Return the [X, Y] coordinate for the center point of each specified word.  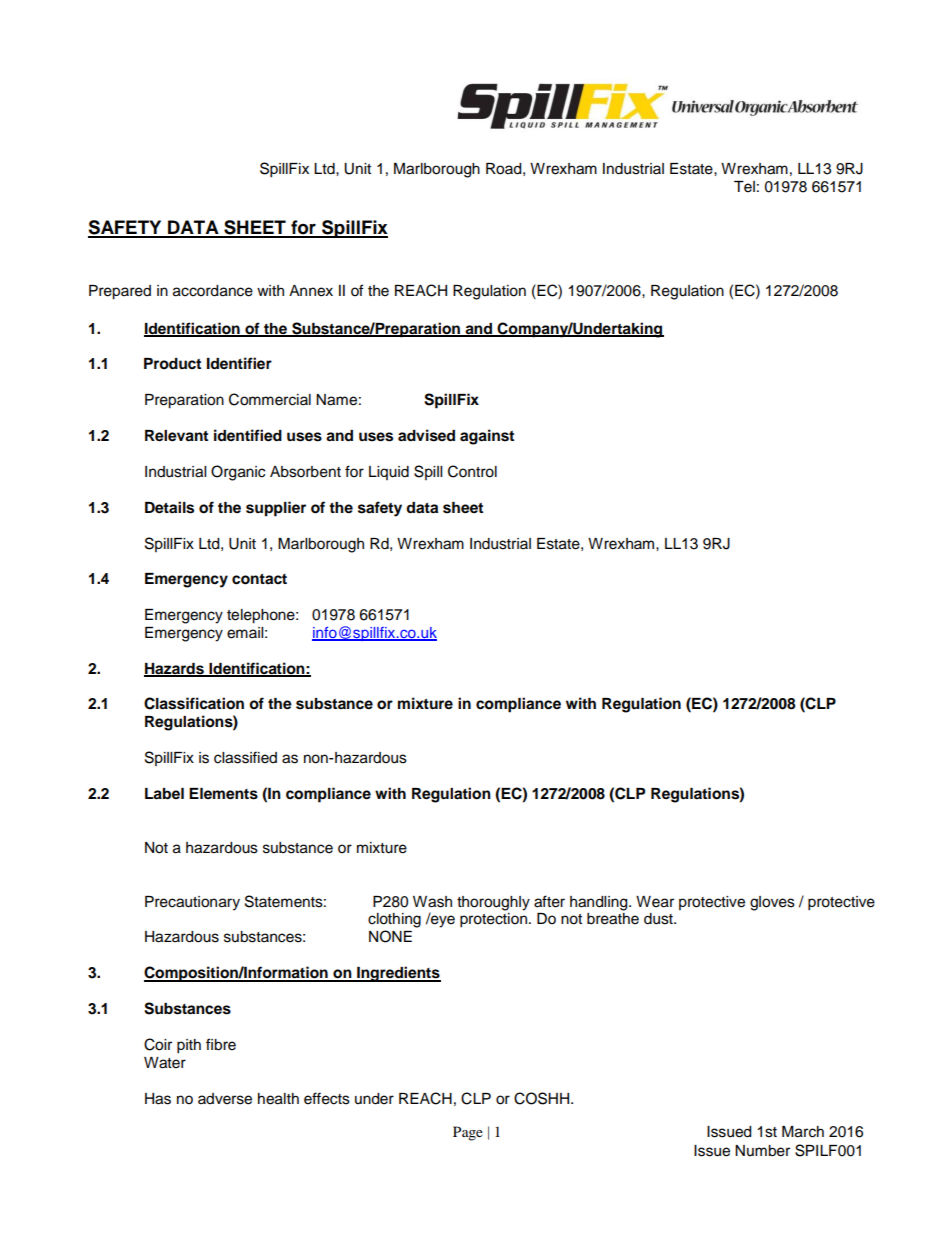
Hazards [175, 669]
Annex [311, 291]
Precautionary [192, 903]
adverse [225, 1099]
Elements [223, 794]
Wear [655, 902]
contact [259, 579]
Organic [238, 473]
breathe [613, 919]
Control [472, 471]
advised [426, 435]
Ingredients [398, 974]
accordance [213, 291]
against [487, 437]
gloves [772, 903]
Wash [432, 902]
